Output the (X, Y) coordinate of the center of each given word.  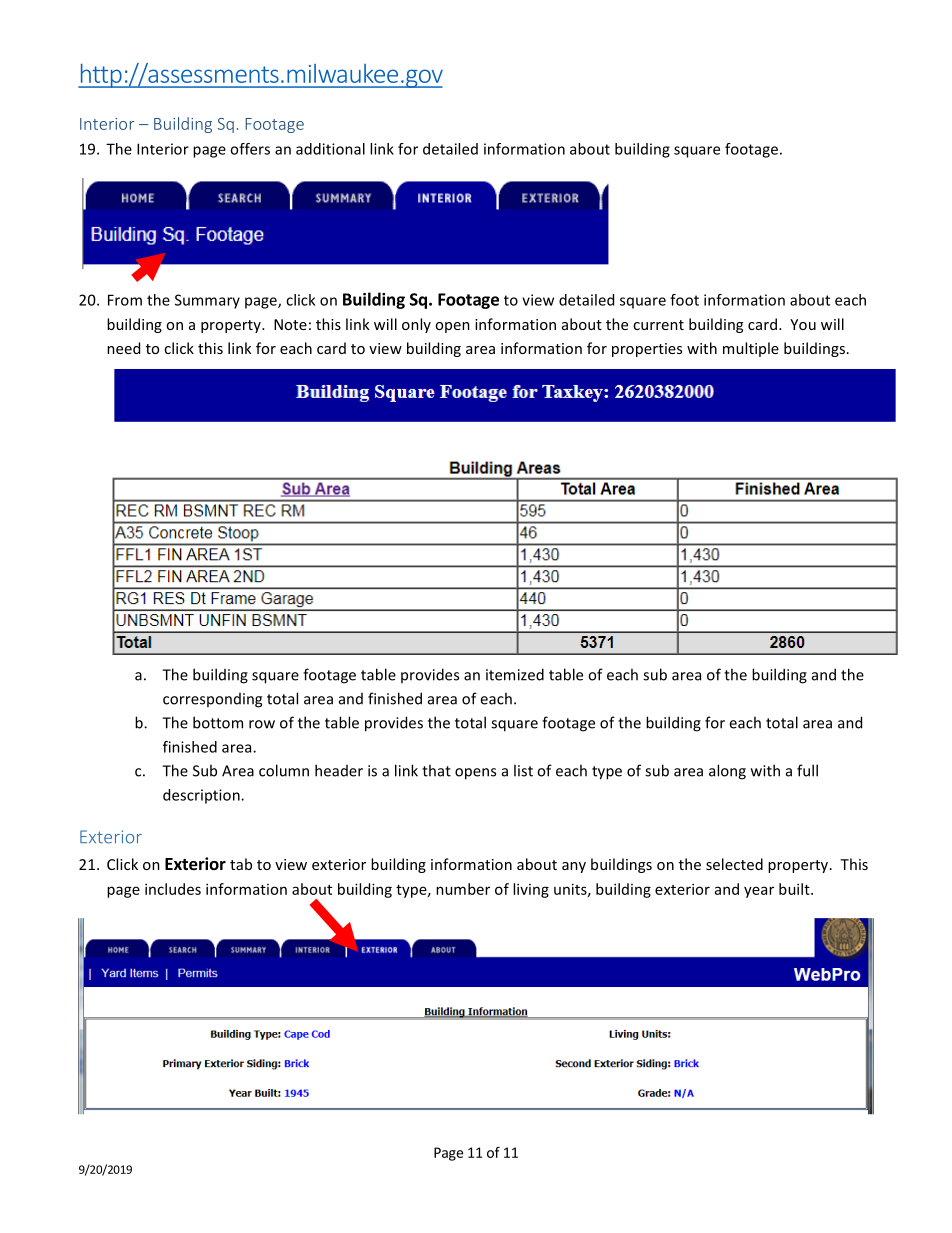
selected (734, 864)
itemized (515, 674)
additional (330, 149)
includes (173, 889)
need (123, 348)
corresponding (212, 700)
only (416, 325)
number (463, 889)
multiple (751, 349)
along (727, 772)
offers (250, 149)
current (658, 325)
